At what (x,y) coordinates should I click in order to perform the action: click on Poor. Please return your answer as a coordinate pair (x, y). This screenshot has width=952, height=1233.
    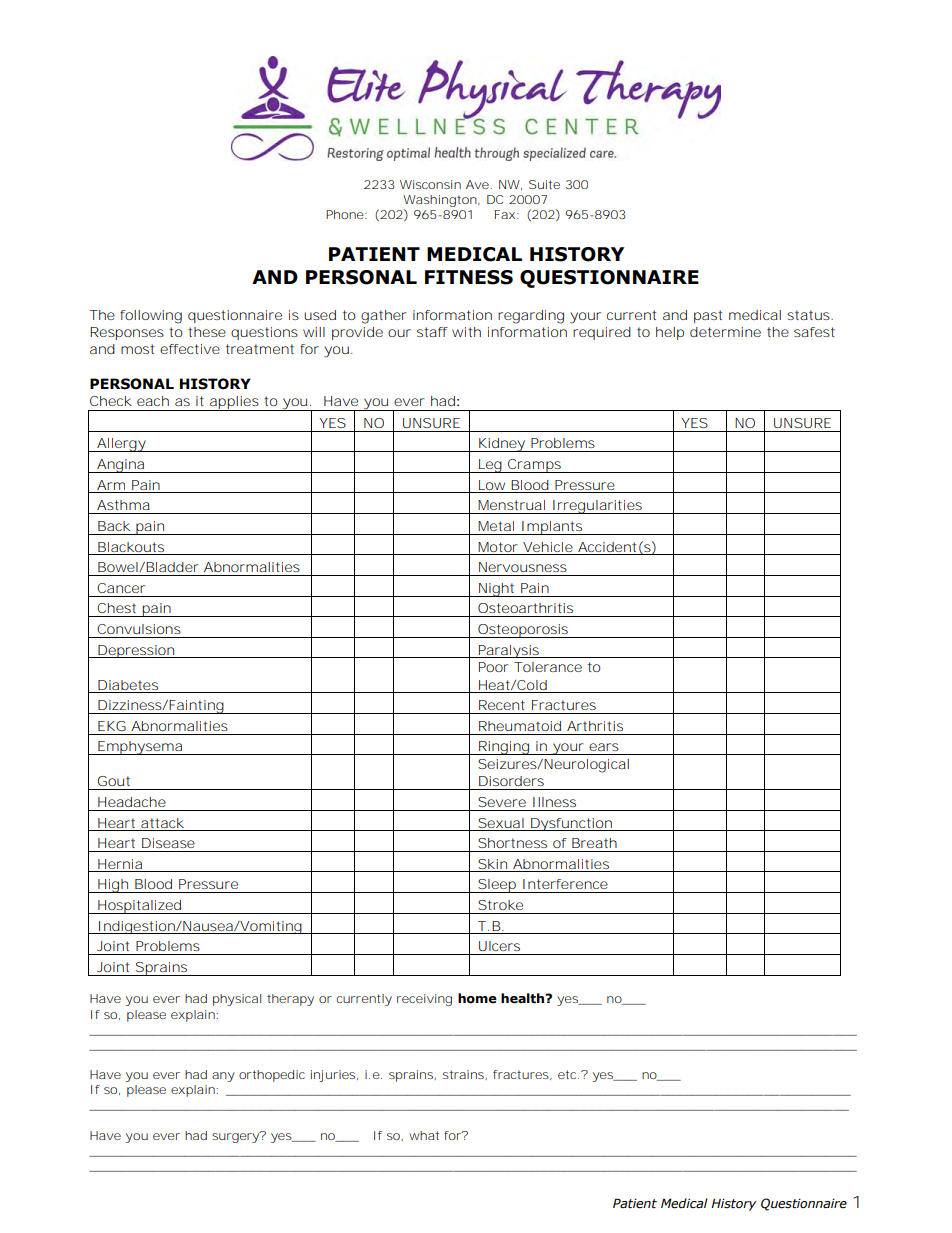
    Looking at the image, I should click on (494, 667).
